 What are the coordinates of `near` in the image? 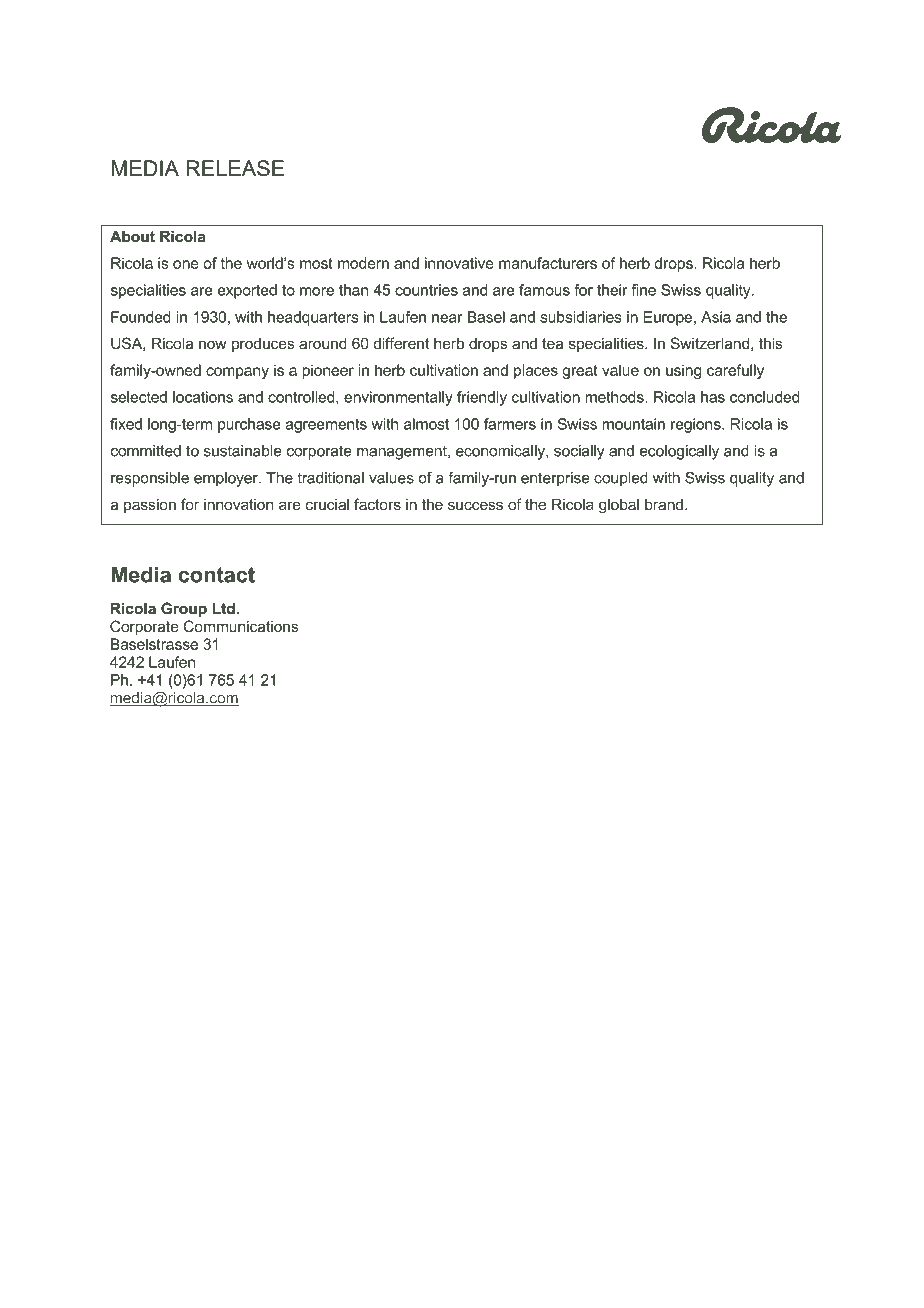 It's located at (447, 318).
